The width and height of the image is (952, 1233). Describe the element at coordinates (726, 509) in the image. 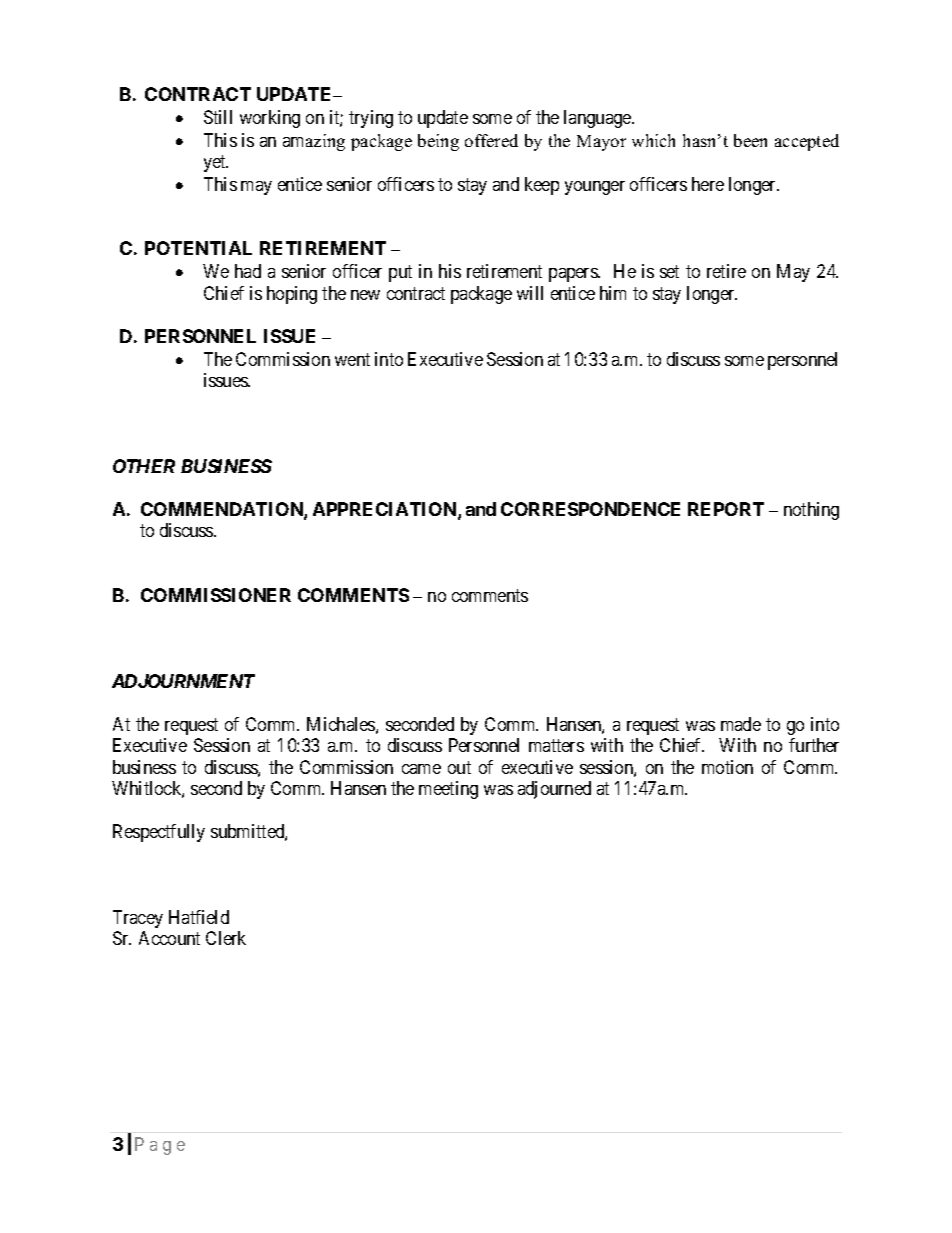

I see `REPORT` at that location.
